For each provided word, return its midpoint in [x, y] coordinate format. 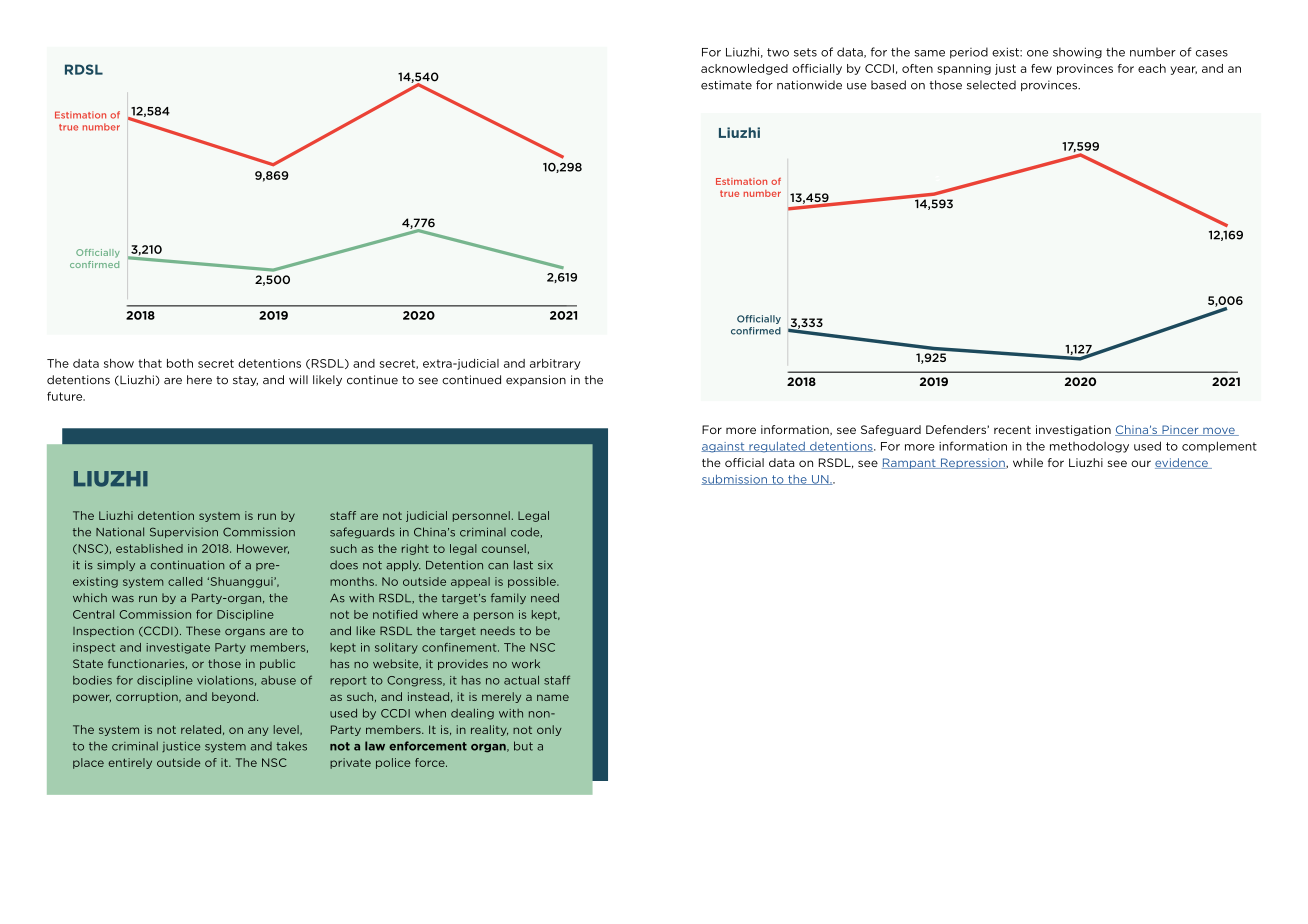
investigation [1073, 430]
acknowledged [744, 69]
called [185, 581]
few [1041, 68]
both [180, 363]
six [545, 565]
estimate [726, 85]
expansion [536, 380]
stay [245, 381]
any [258, 731]
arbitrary [555, 364]
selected [991, 85]
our [1141, 463]
